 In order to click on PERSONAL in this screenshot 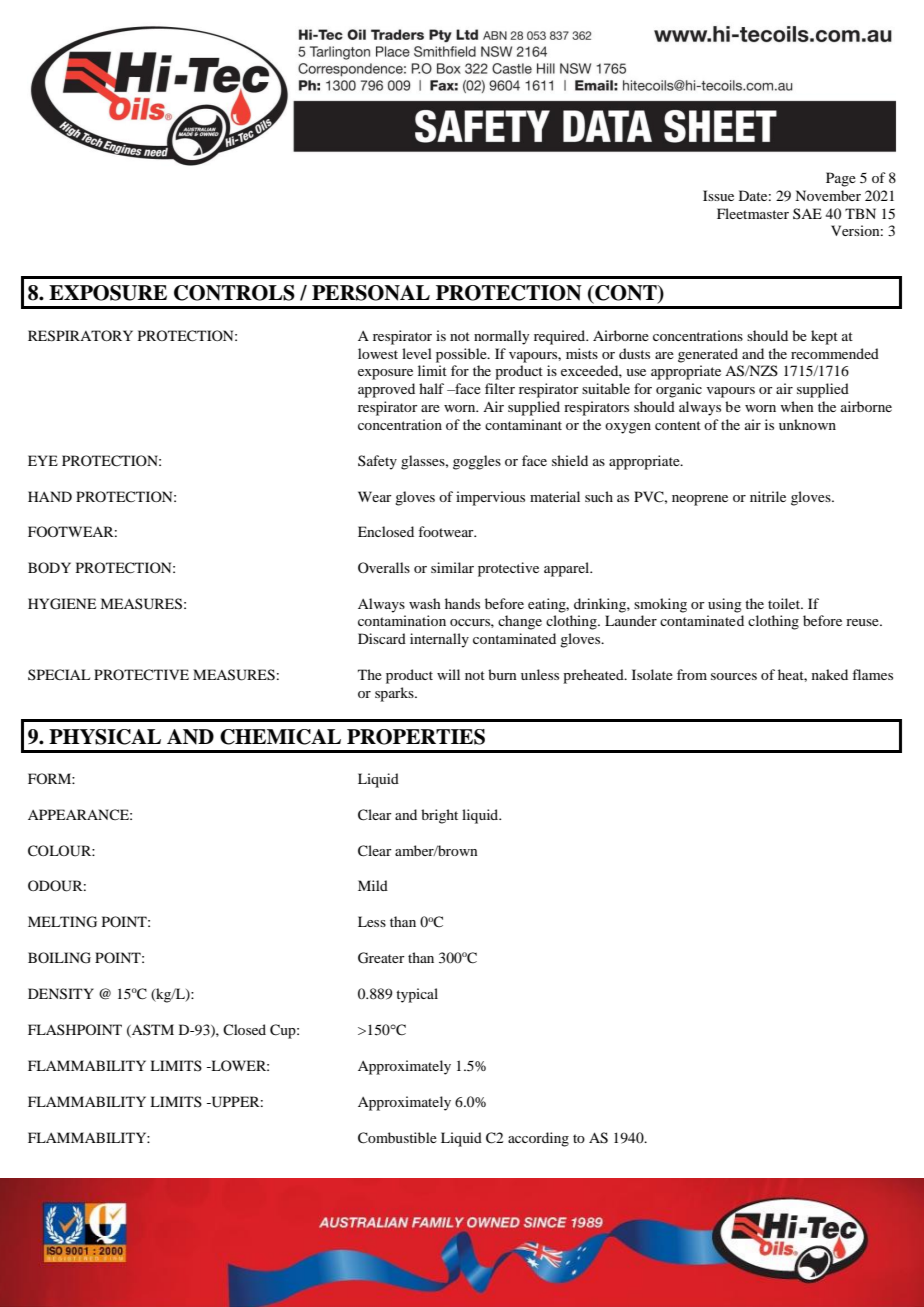, I will do `click(371, 293)`.
